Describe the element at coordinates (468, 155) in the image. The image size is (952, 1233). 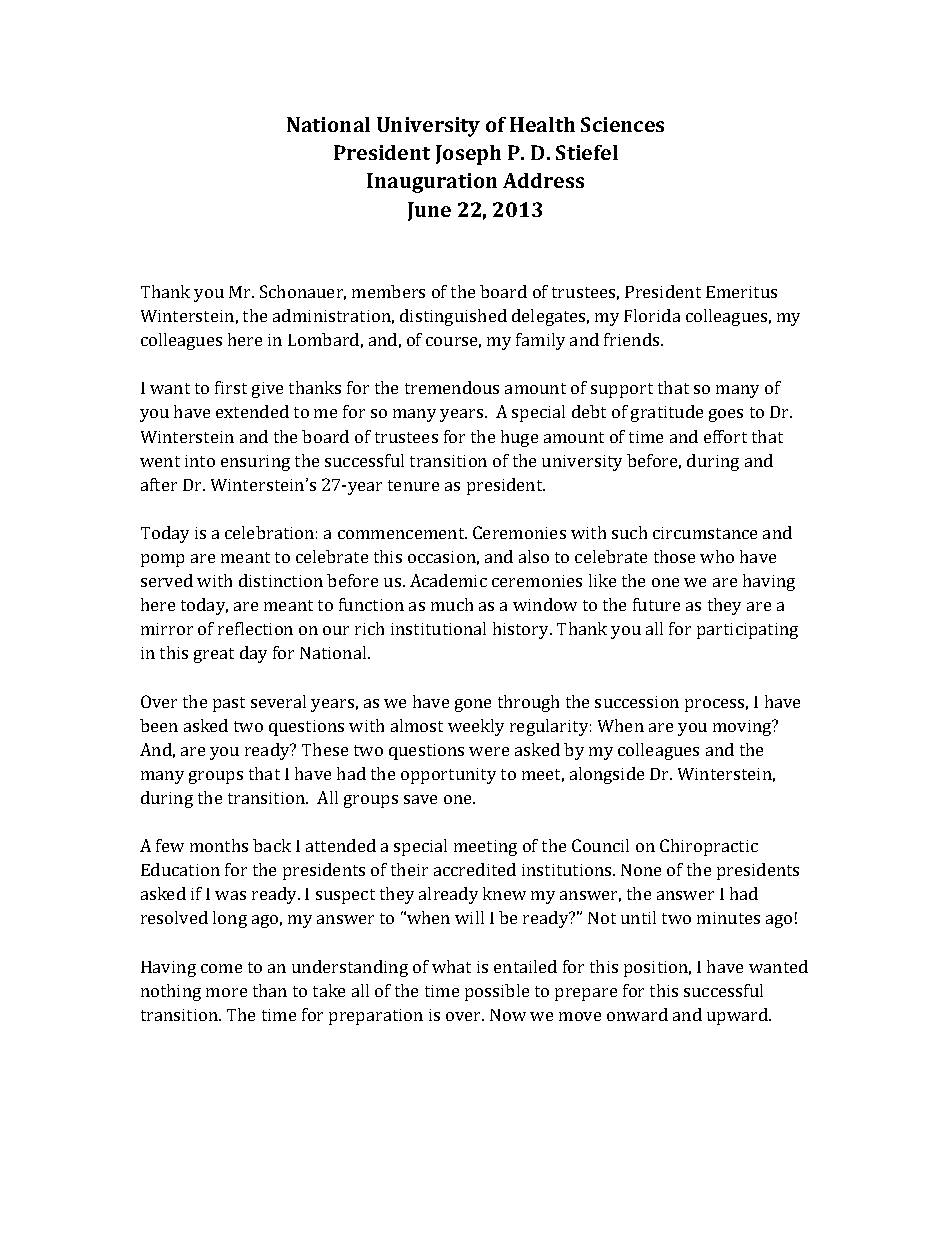
I see `Joseph` at that location.
